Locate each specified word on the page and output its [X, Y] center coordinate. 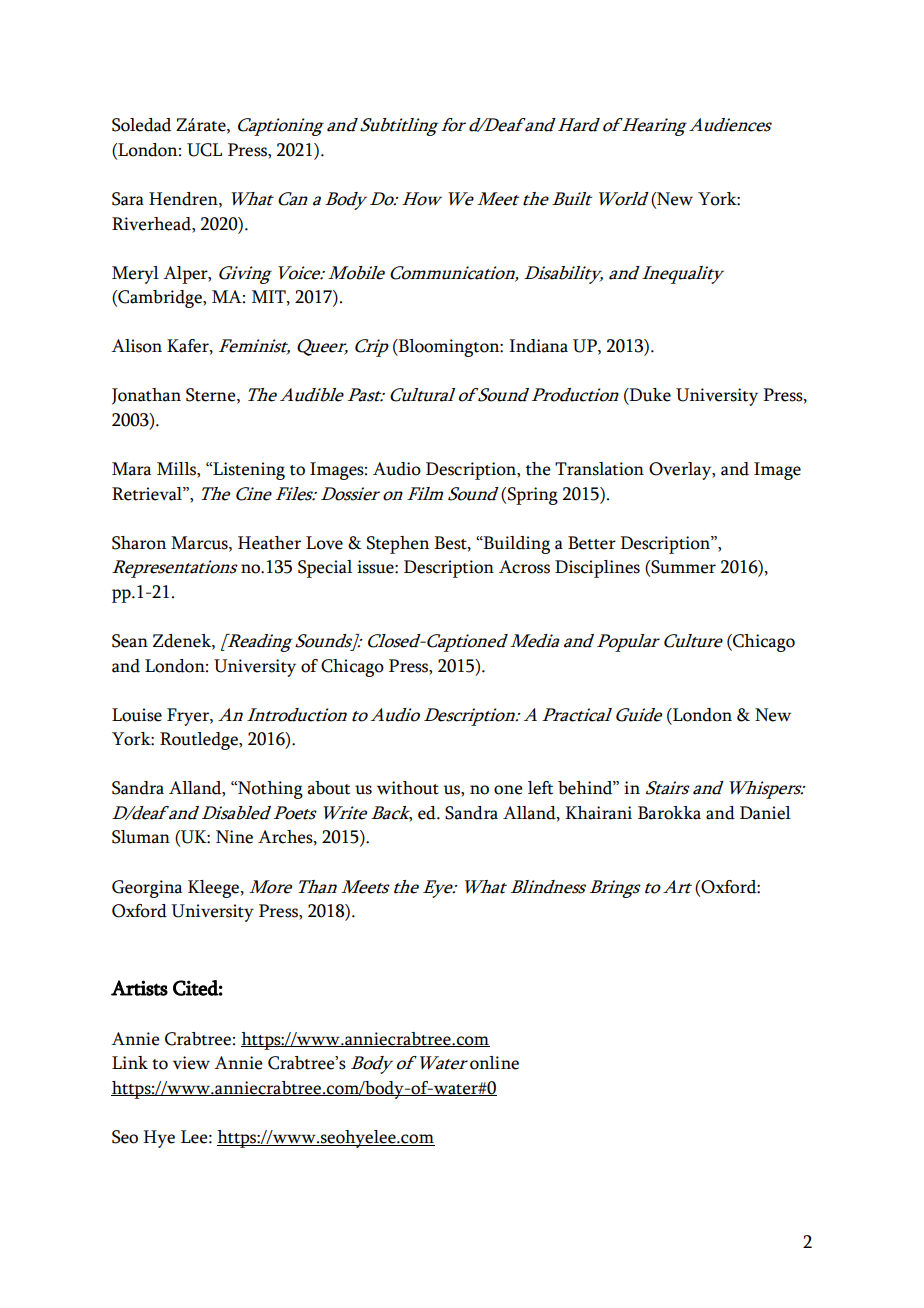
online [494, 1063]
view [191, 1063]
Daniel [765, 813]
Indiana [538, 346]
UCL [204, 150]
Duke [649, 395]
